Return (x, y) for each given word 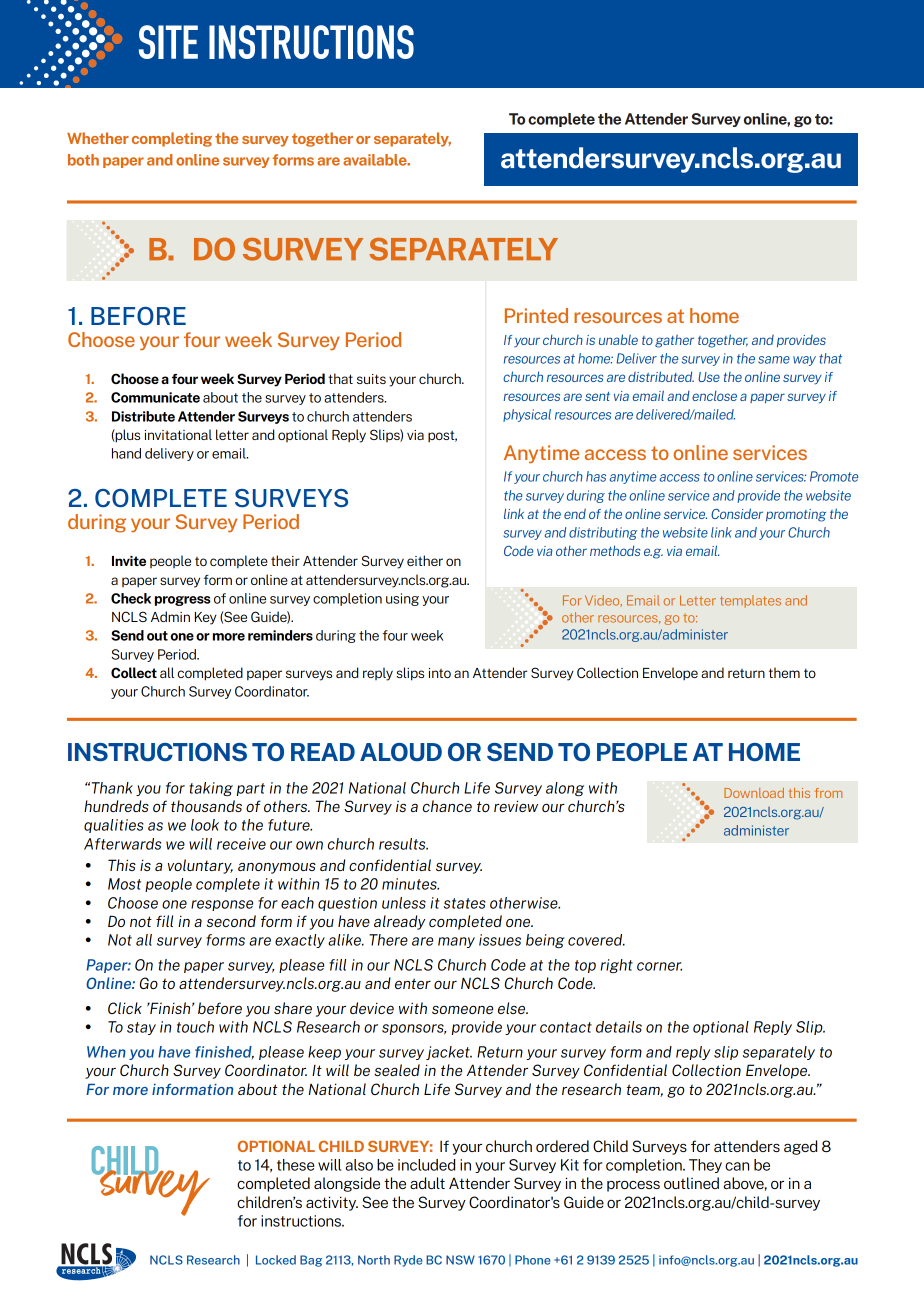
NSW (460, 1260)
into (440, 673)
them (784, 672)
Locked (276, 1260)
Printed (536, 315)
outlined (691, 1183)
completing (172, 139)
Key (206, 618)
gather (674, 341)
